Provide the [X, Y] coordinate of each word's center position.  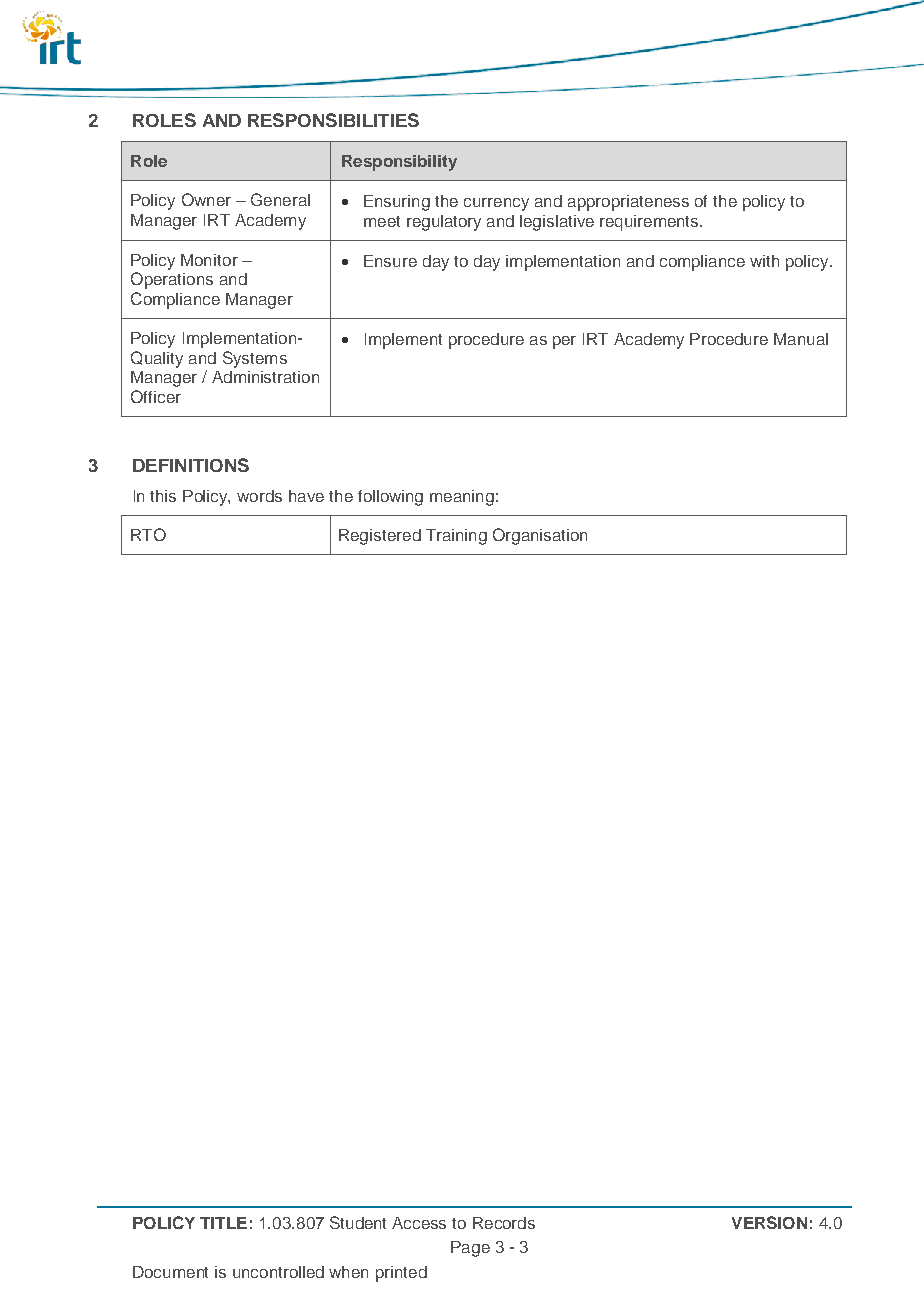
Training [456, 537]
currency [496, 204]
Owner [206, 199]
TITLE [223, 1223]
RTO [148, 534]
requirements [650, 223]
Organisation [540, 536]
